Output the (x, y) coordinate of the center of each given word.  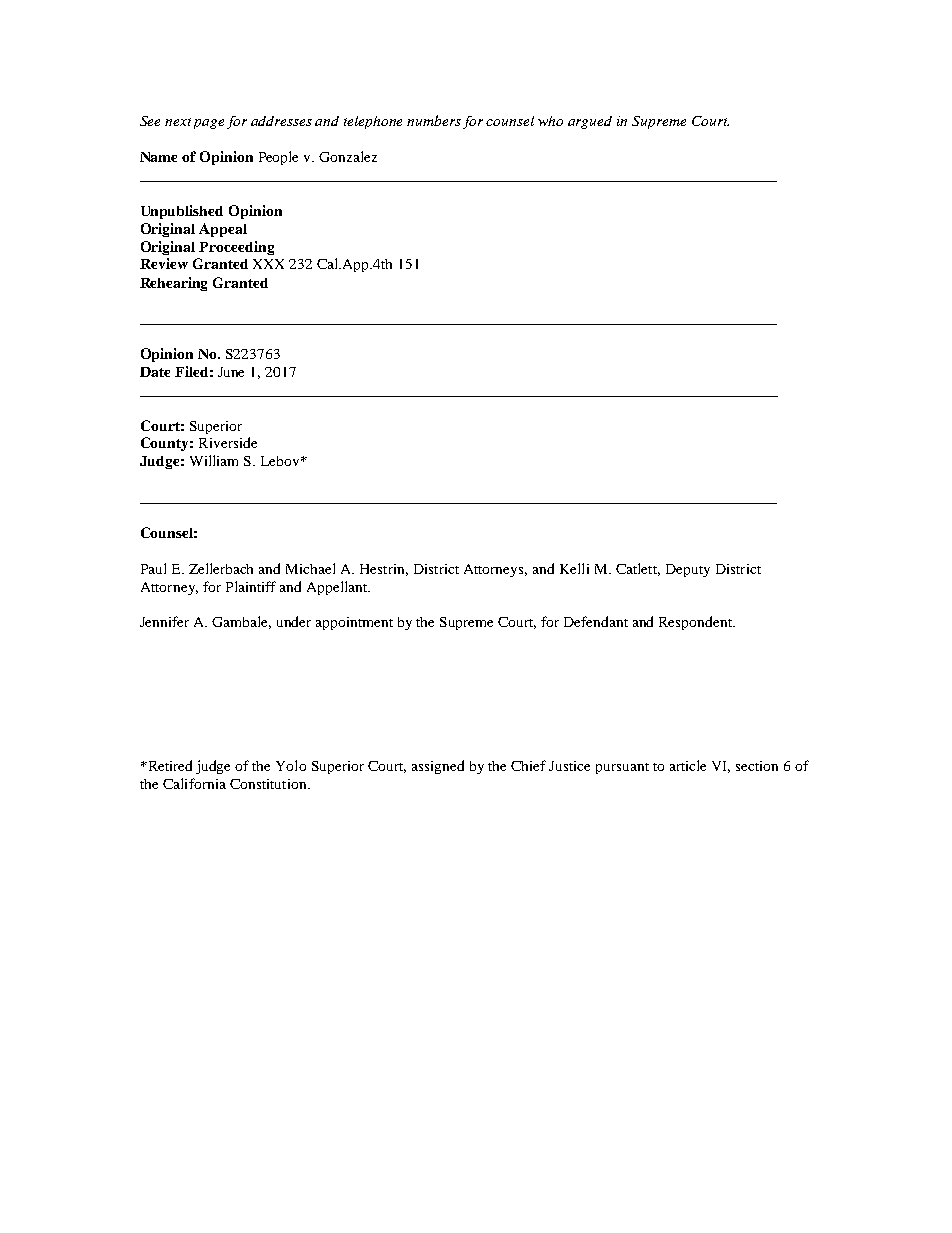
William (214, 460)
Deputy (688, 570)
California (194, 783)
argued (590, 122)
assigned (438, 767)
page (209, 124)
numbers (434, 120)
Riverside (228, 442)
